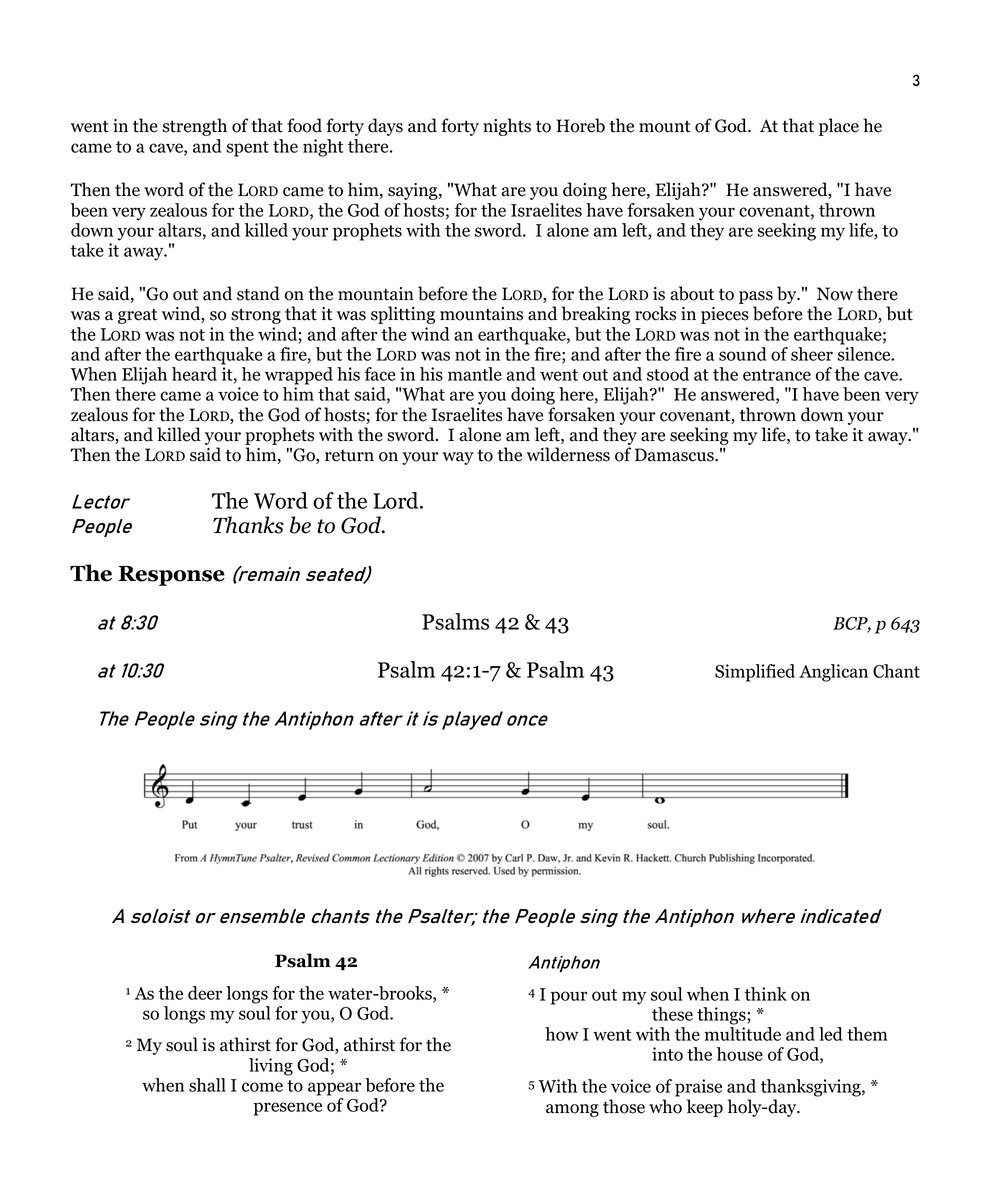  What do you see at coordinates (580, 125) in the screenshot?
I see `Horeb` at bounding box center [580, 125].
